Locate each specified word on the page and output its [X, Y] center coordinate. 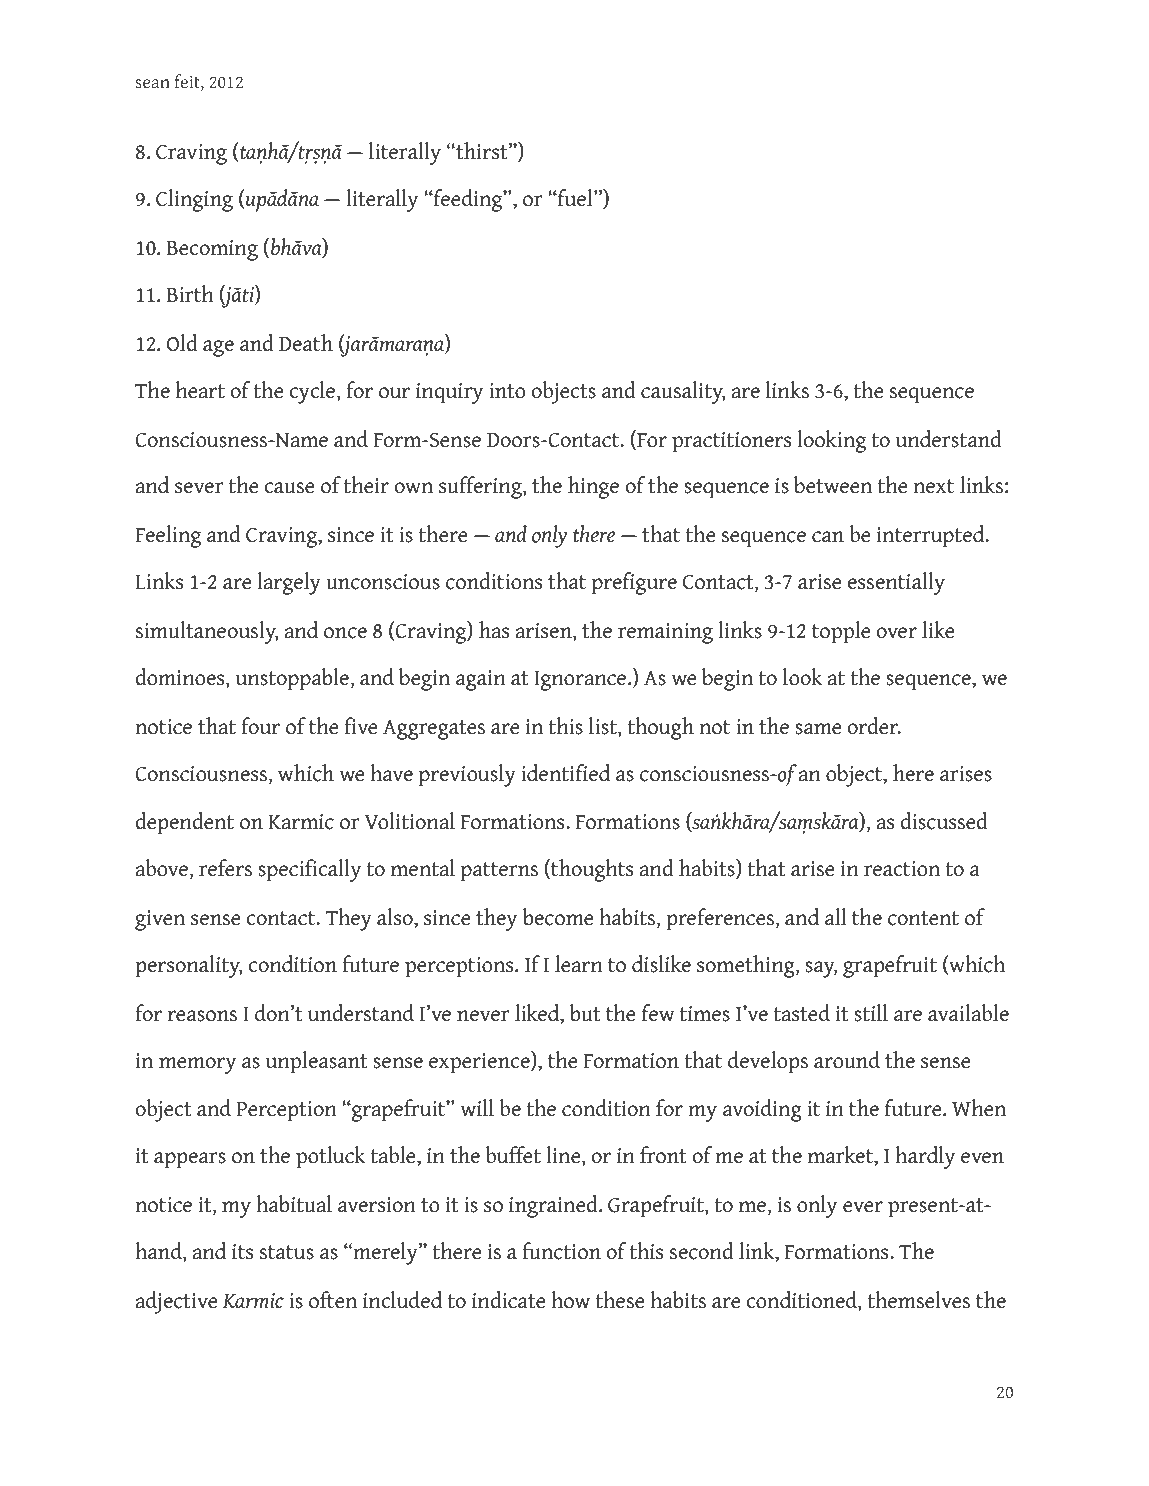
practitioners [731, 442]
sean [153, 84]
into [507, 391]
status [287, 1252]
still [871, 1013]
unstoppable [293, 679]
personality [189, 966]
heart [200, 390]
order [873, 726]
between [833, 485]
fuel [575, 198]
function [561, 1251]
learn [579, 964]
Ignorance [581, 681]
